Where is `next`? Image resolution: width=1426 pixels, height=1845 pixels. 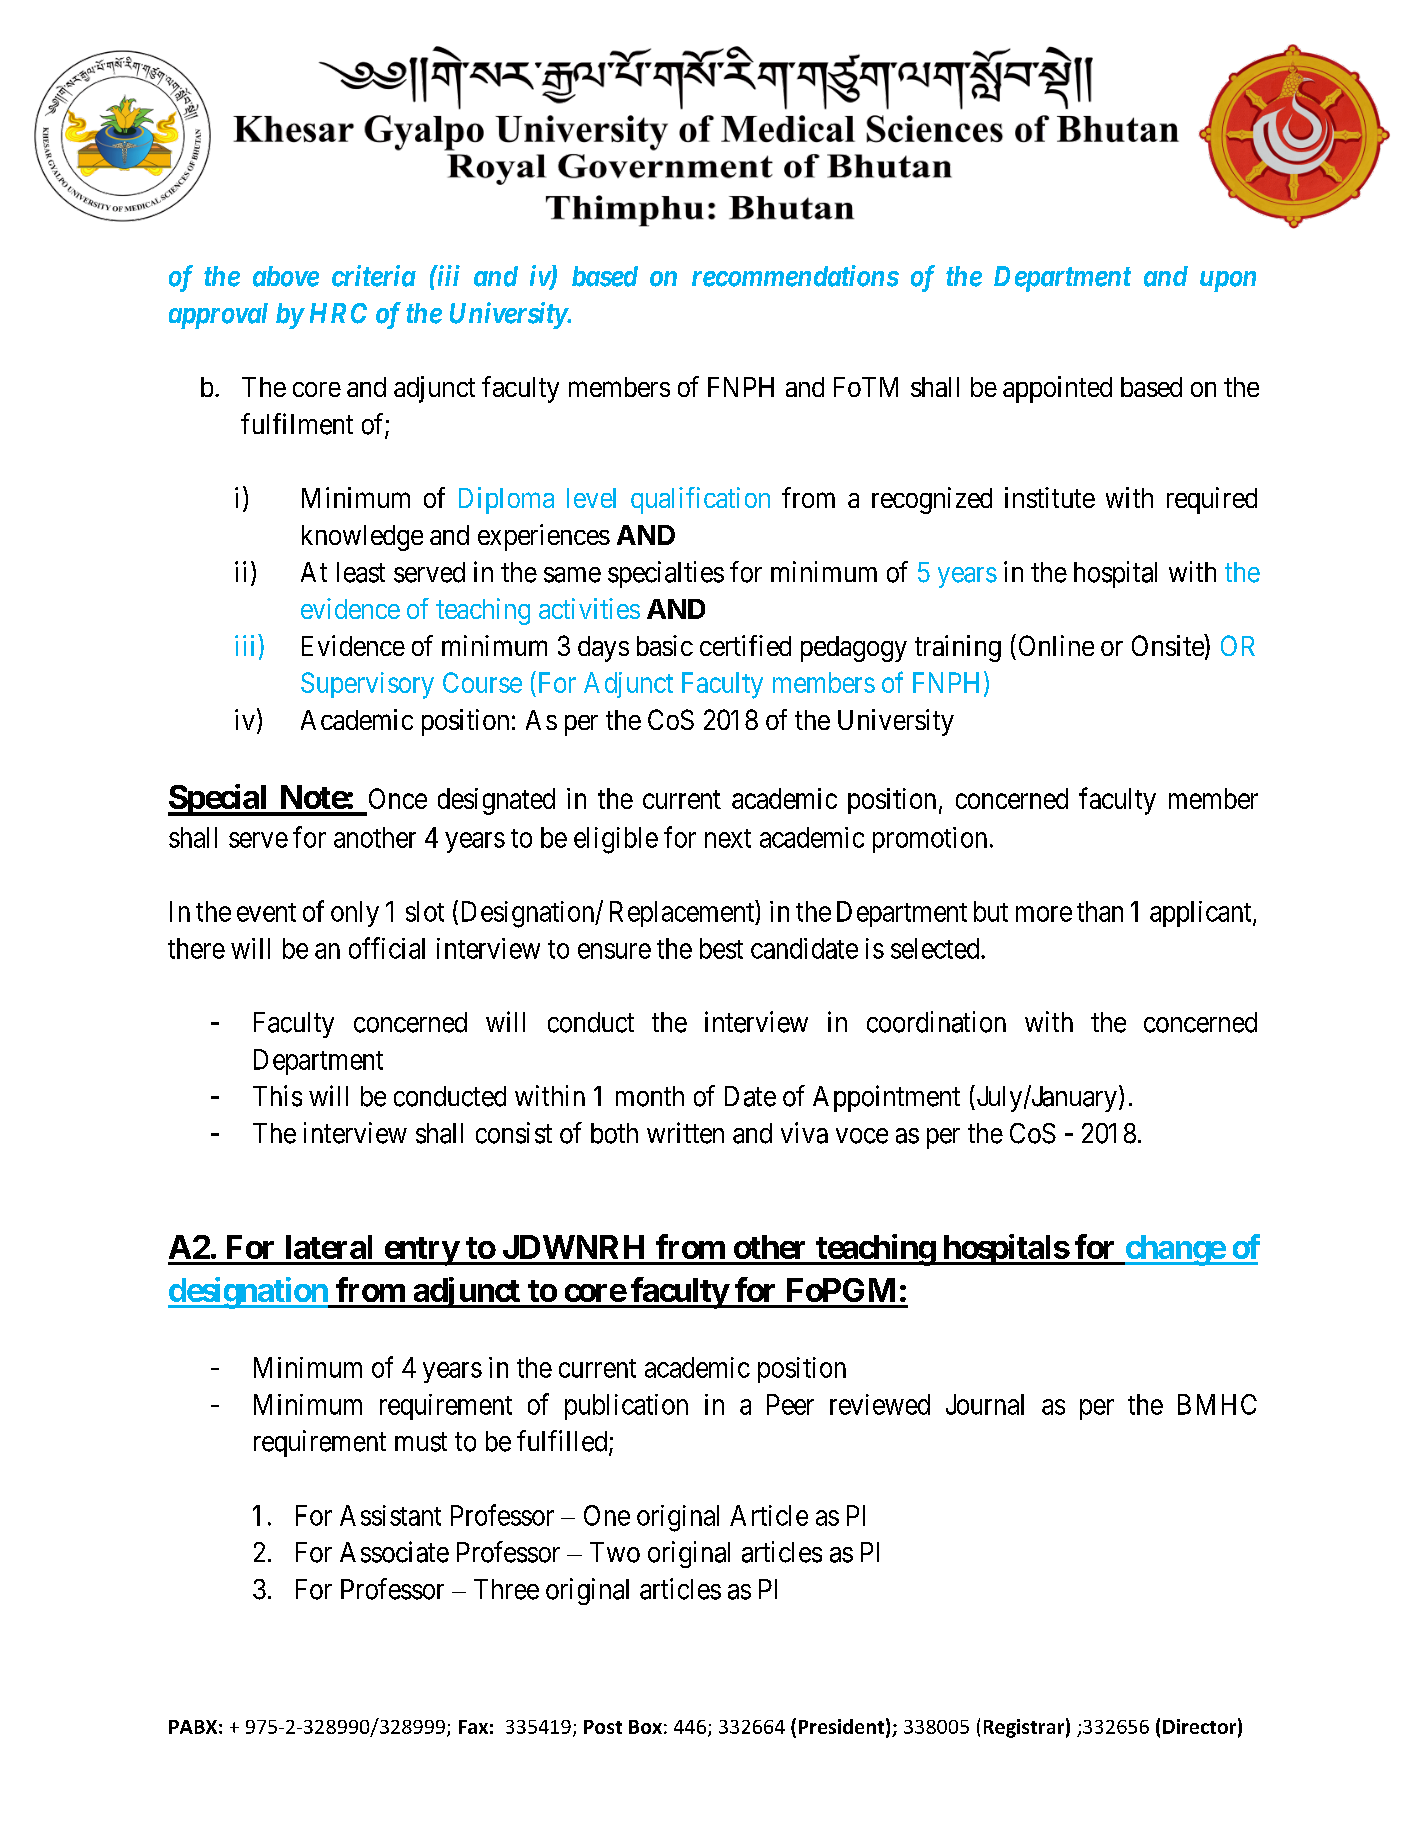
next is located at coordinates (728, 838).
